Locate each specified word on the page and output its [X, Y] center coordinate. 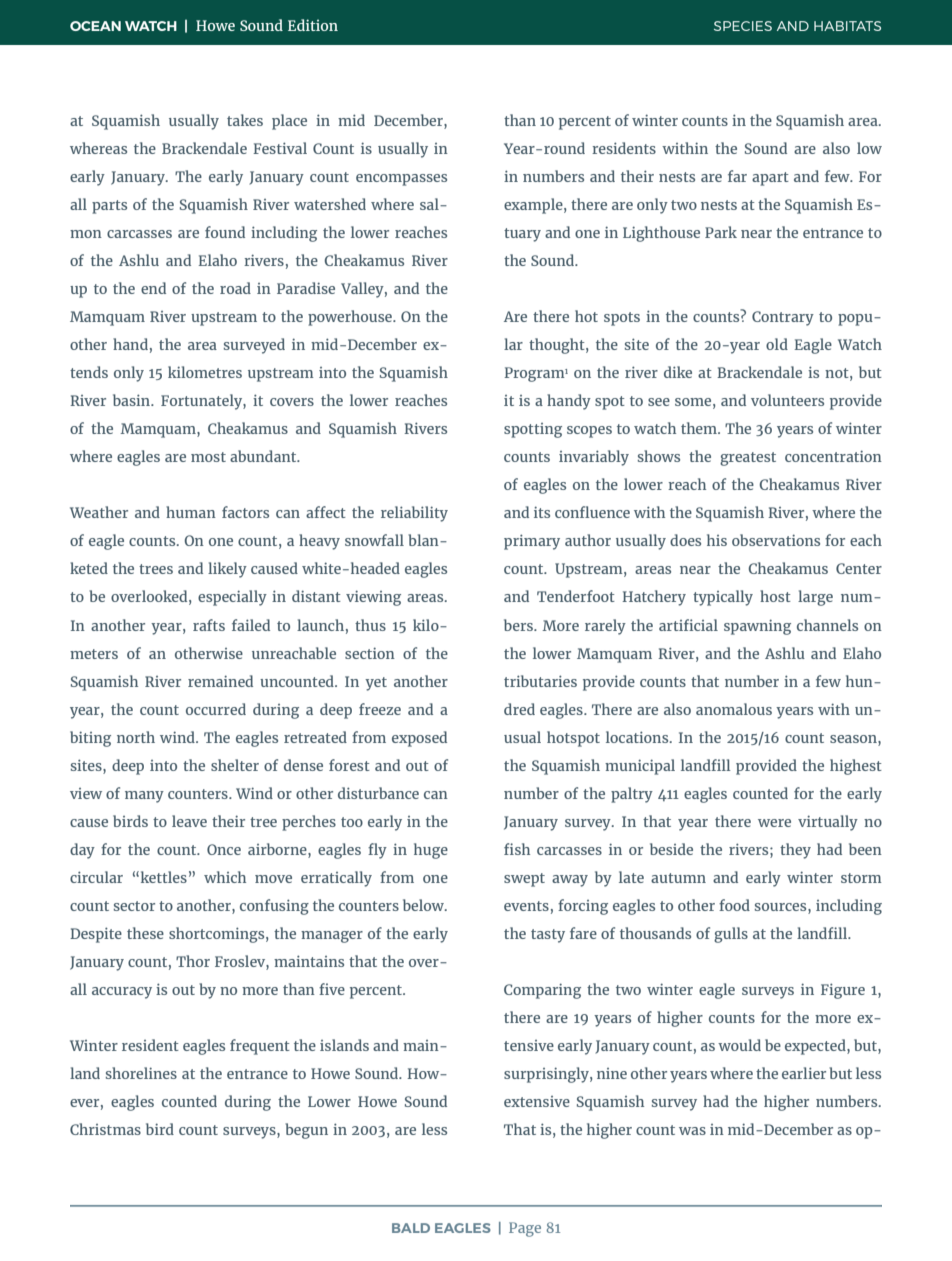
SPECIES [743, 26]
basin [132, 400]
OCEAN [95, 26]
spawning [757, 627]
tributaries [540, 681]
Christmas [105, 1129]
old [777, 344]
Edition [313, 25]
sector [134, 906]
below [425, 905]
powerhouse [351, 318]
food [734, 905]
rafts [209, 625]
